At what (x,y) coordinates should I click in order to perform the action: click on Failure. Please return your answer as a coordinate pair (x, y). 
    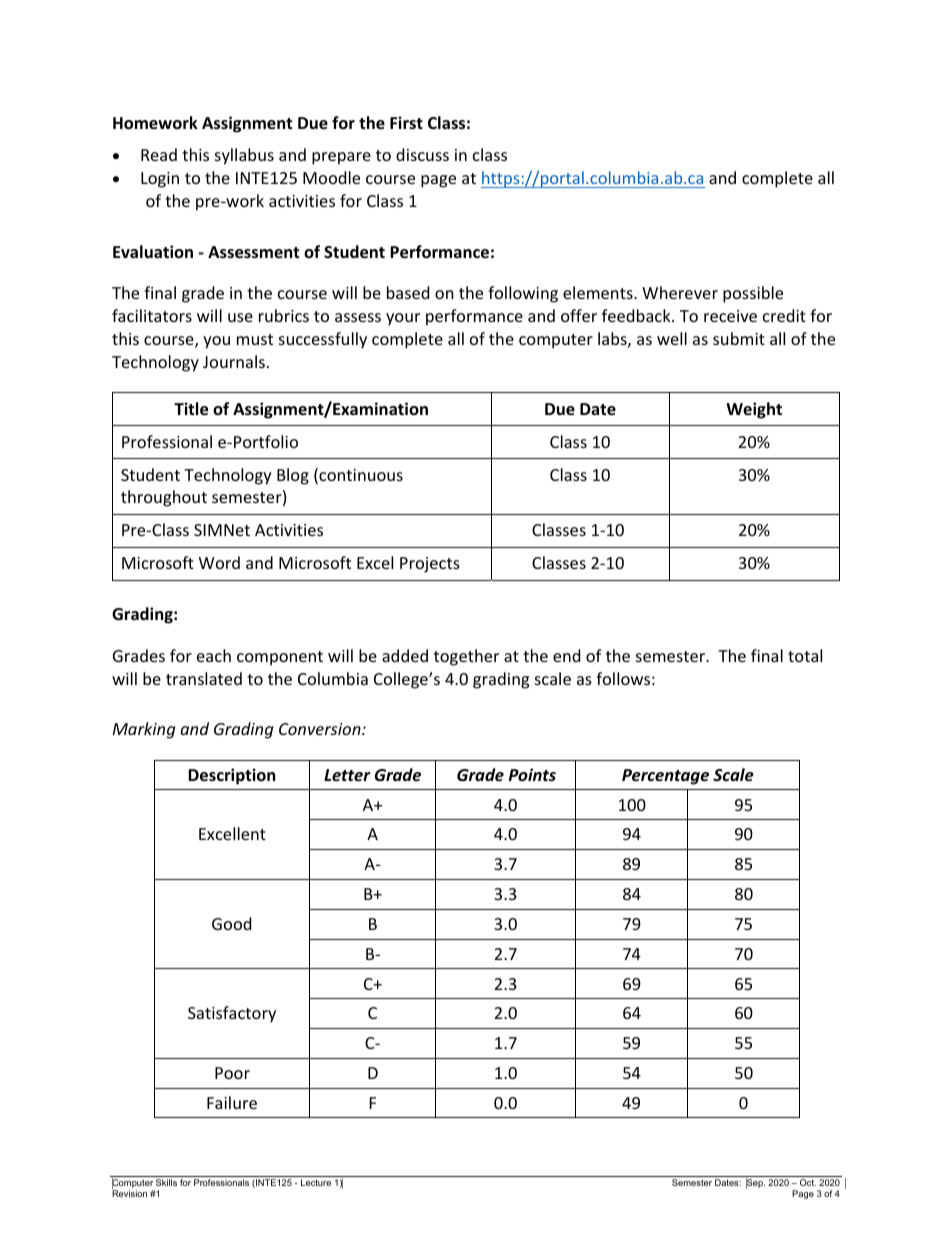
    Looking at the image, I should click on (232, 1102).
